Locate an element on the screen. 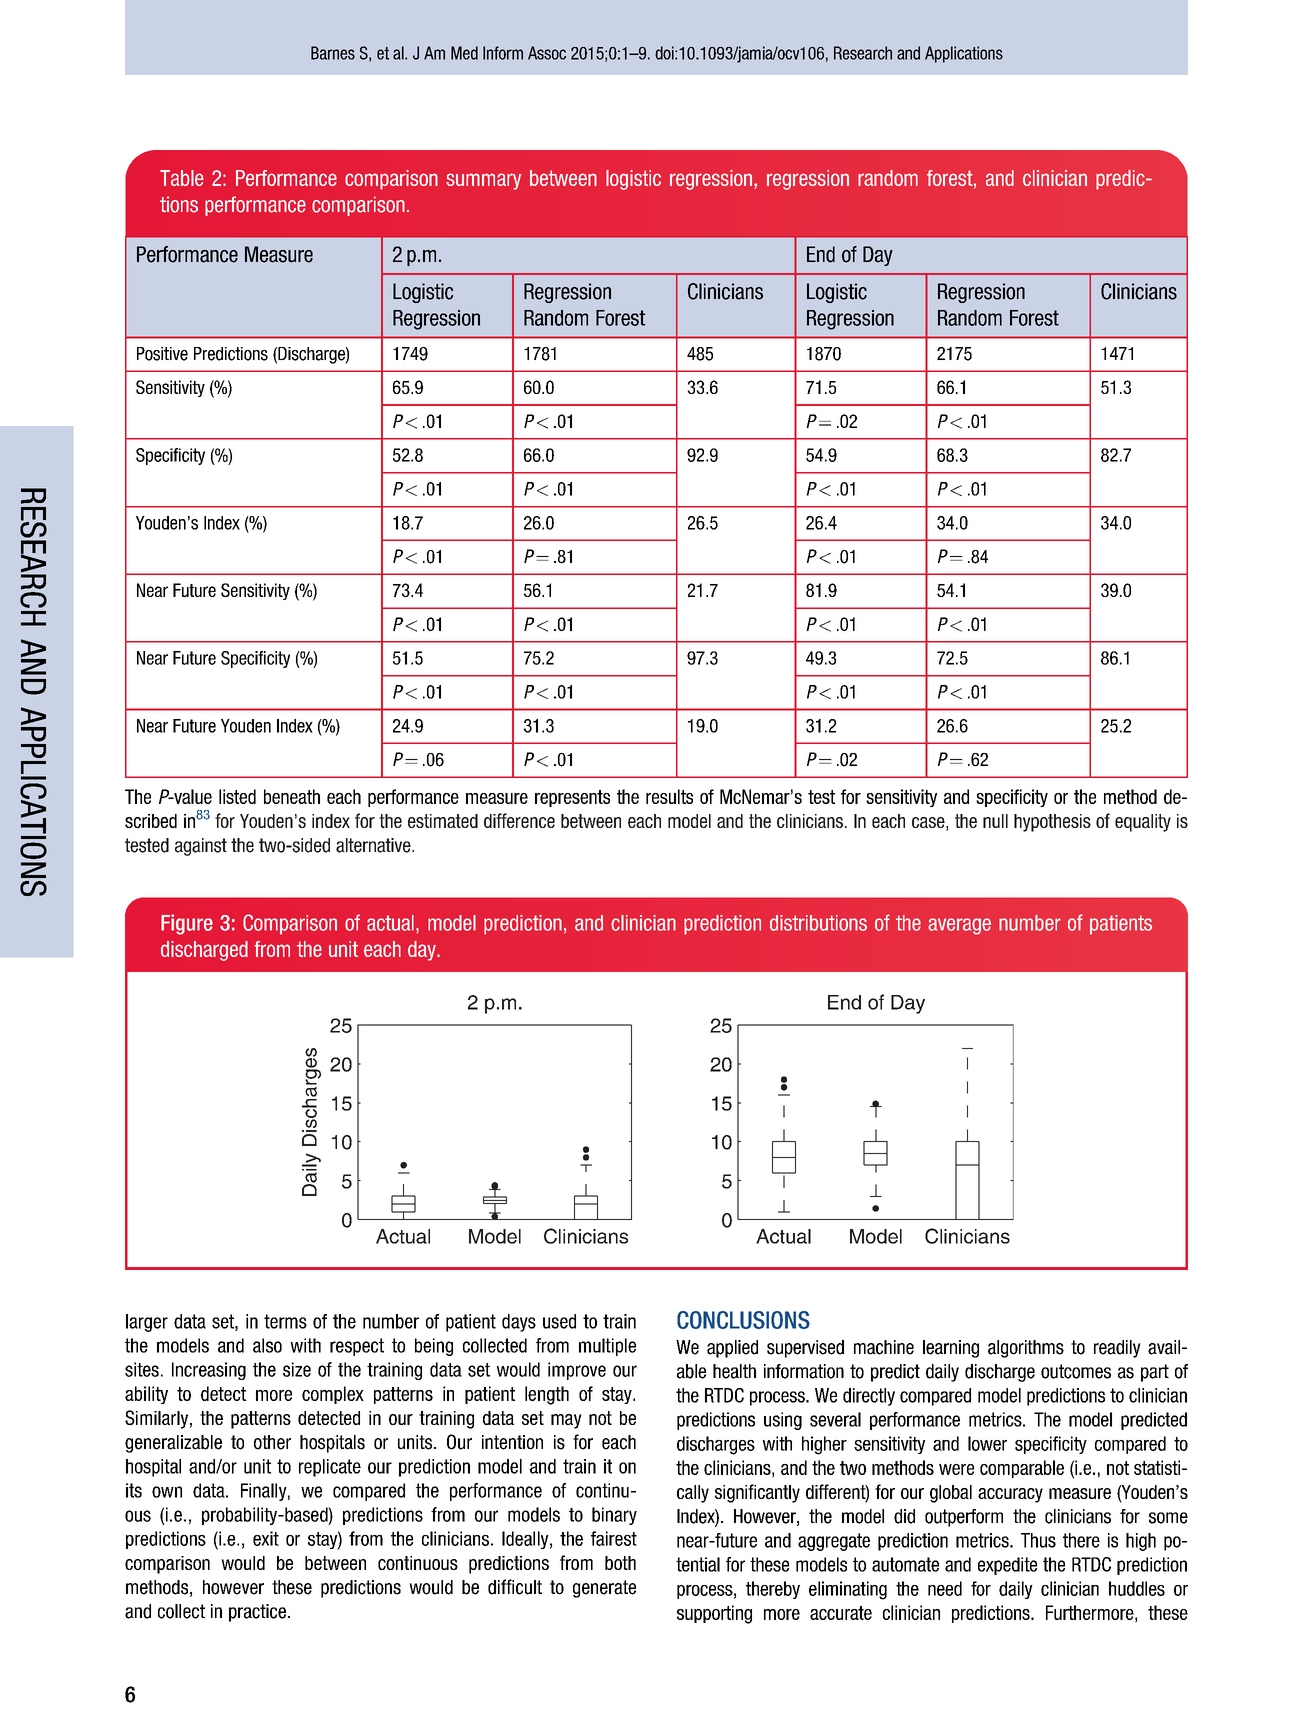 This screenshot has width=1313, height=1725. Figure is located at coordinates (187, 924).
